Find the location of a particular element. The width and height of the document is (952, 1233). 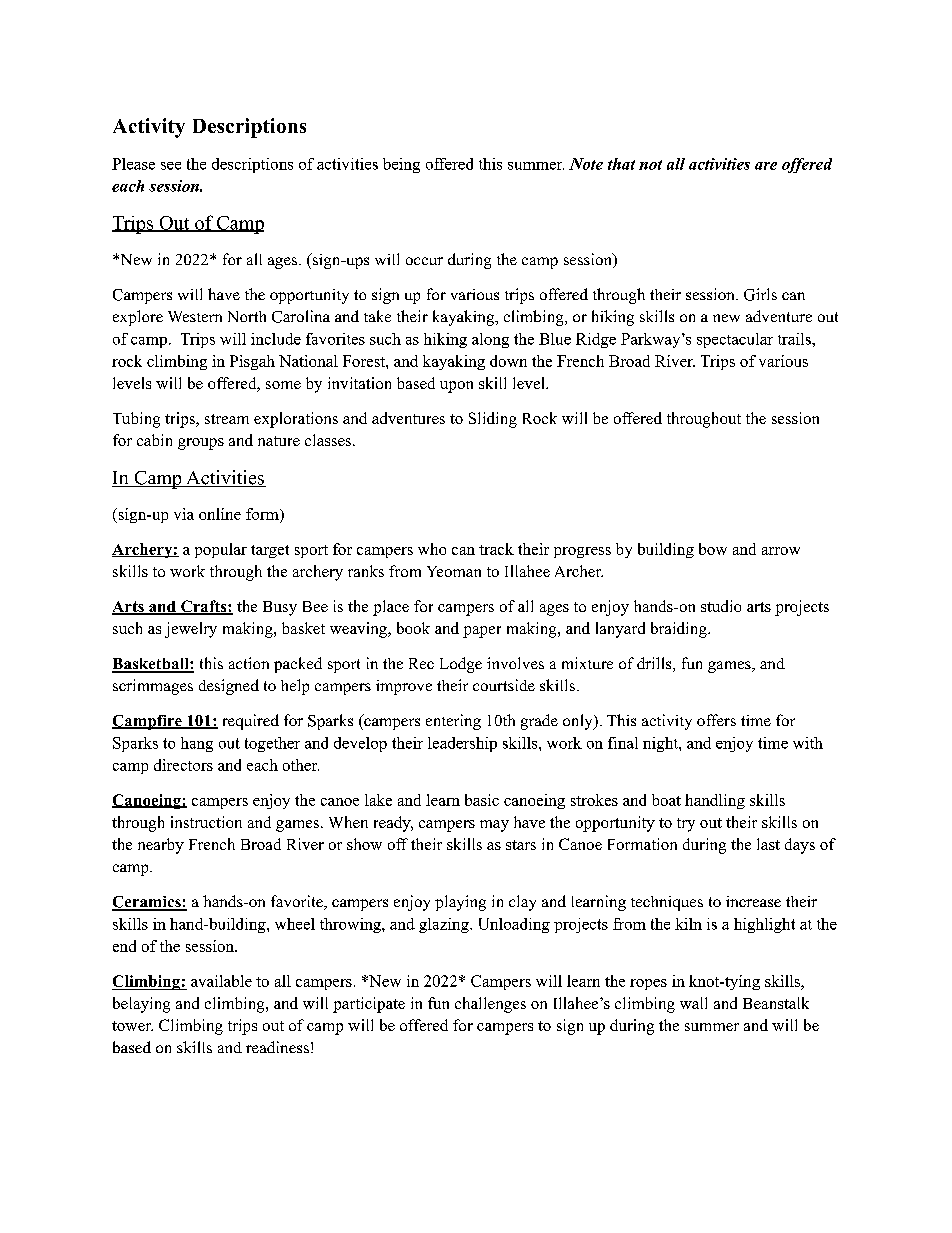

are is located at coordinates (766, 166).
